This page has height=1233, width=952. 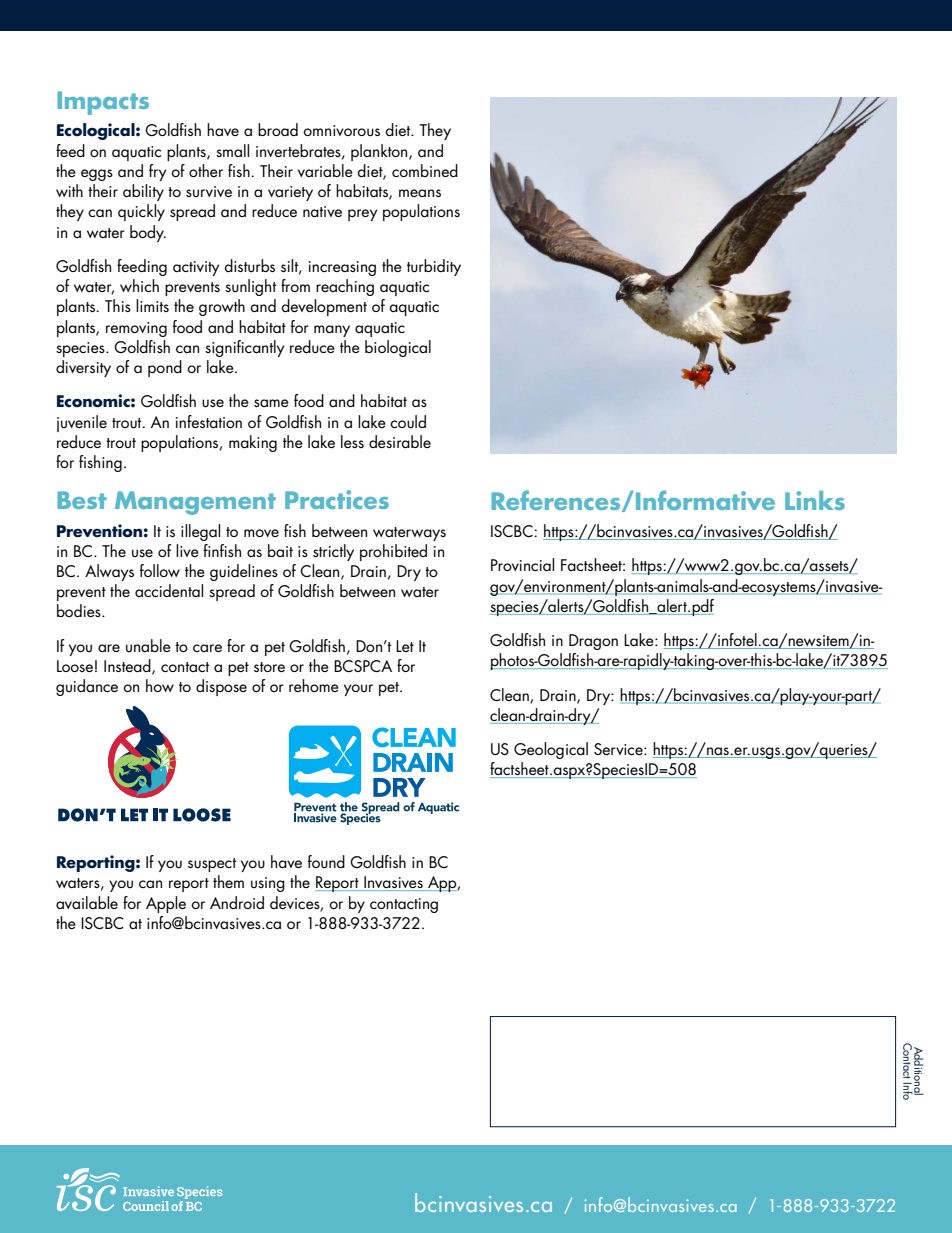 I want to click on Impacts, so click(x=103, y=103).
